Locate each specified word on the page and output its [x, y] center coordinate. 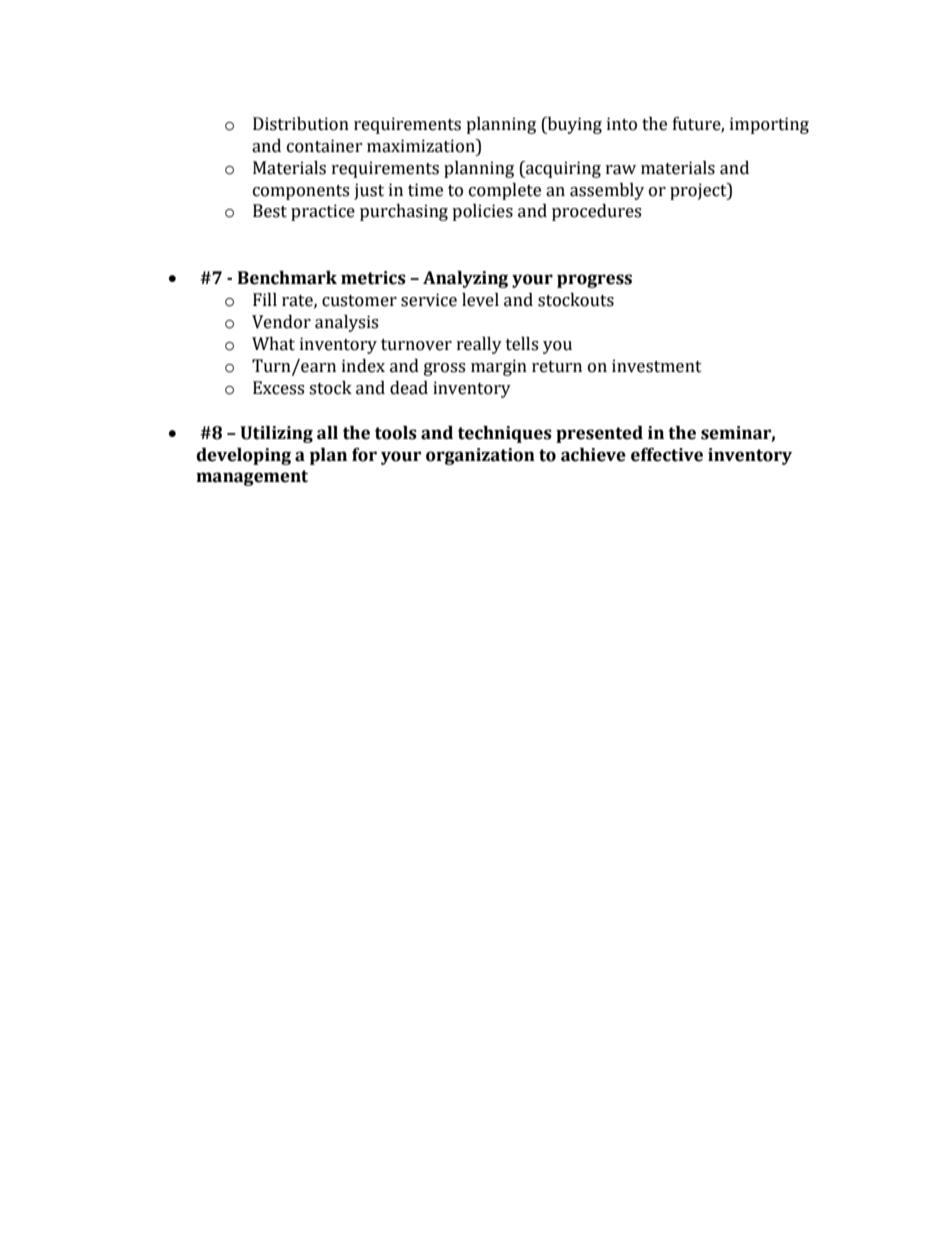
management [252, 478]
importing [769, 125]
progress [594, 281]
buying [573, 125]
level [480, 300]
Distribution [301, 124]
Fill [265, 299]
